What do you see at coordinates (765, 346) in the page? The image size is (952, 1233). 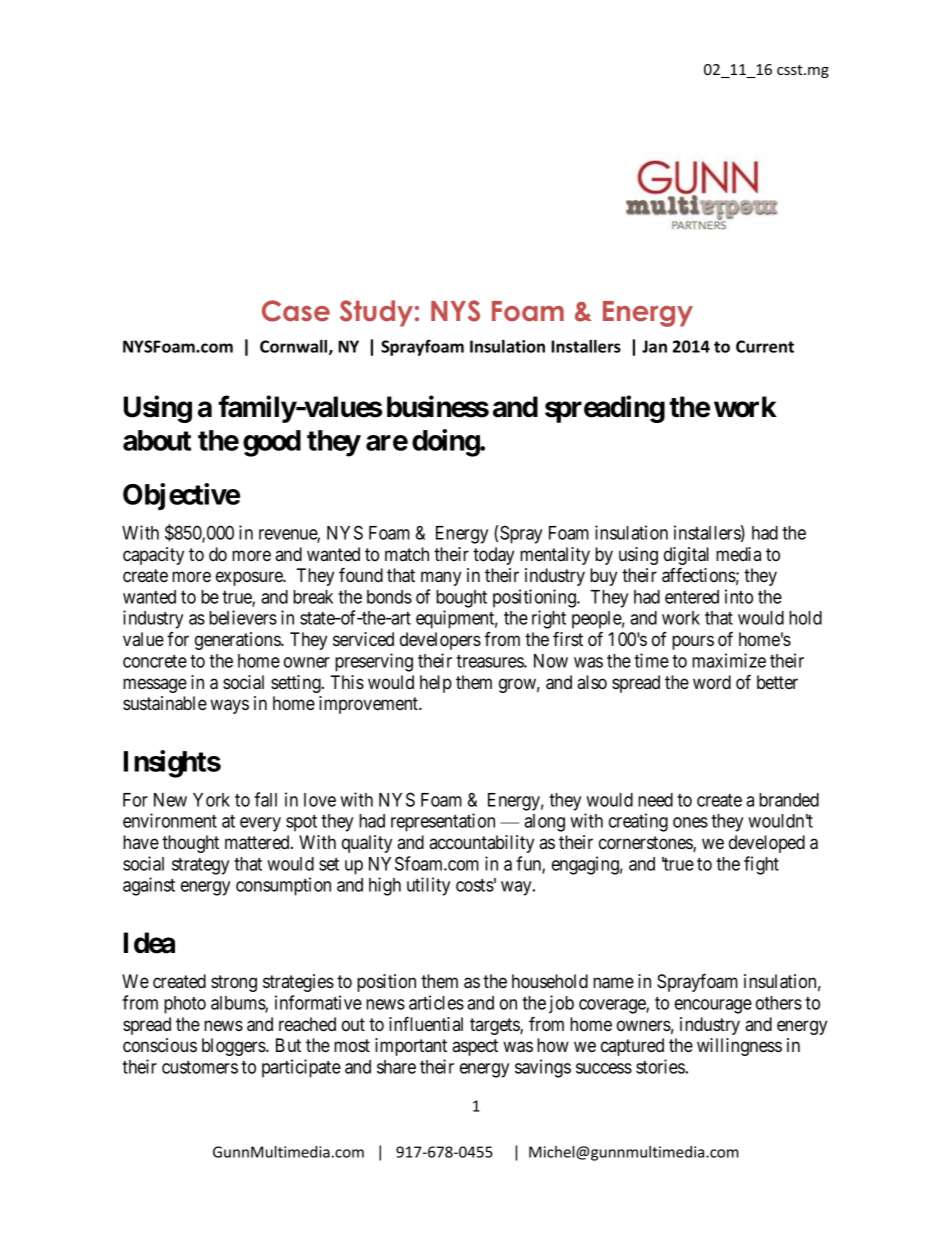 I see `Current` at bounding box center [765, 346].
